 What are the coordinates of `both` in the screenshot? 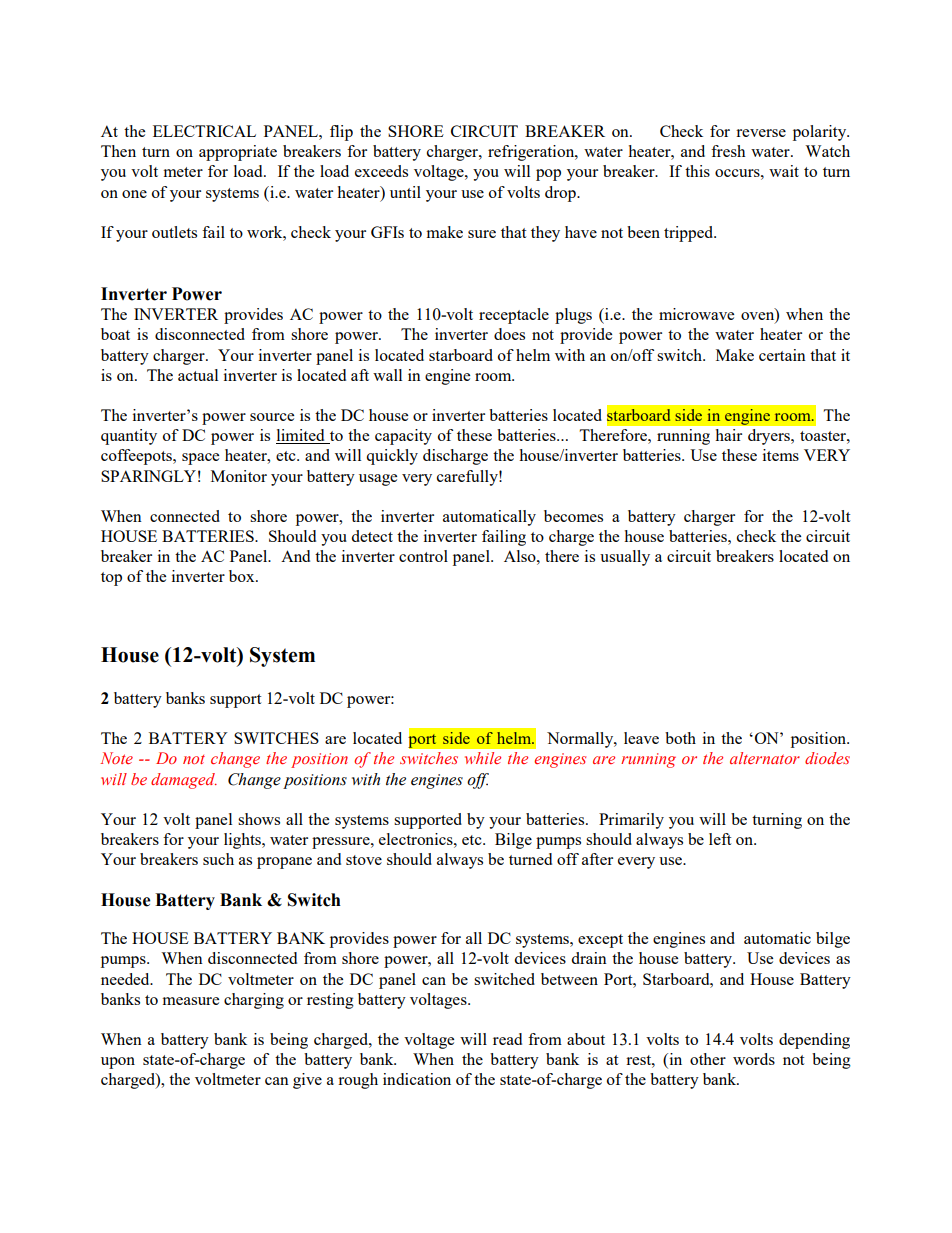 It's located at (680, 738).
